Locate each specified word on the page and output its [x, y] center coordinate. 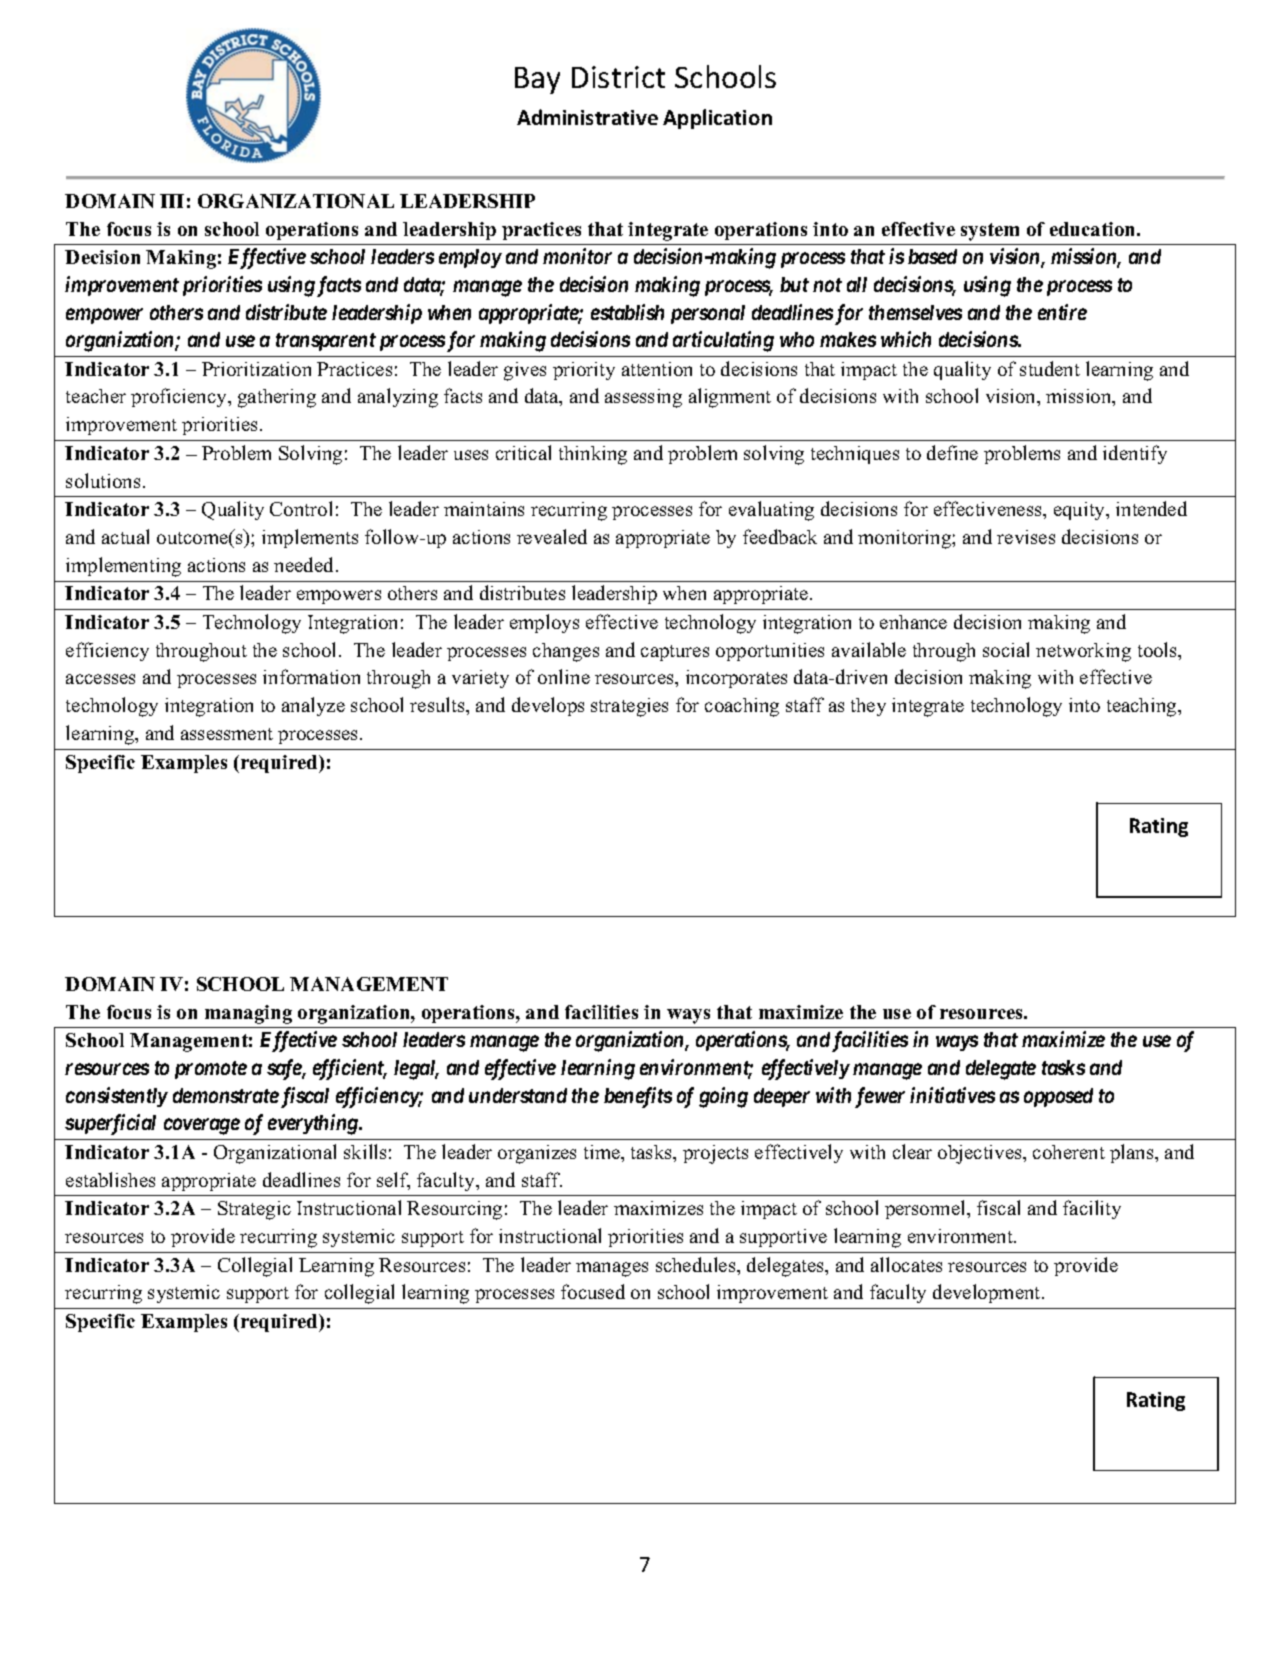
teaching [1143, 707]
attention [657, 369]
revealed [552, 536]
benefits [638, 1097]
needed [305, 564]
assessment [227, 734]
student [1050, 368]
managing [248, 1014]
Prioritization [256, 369]
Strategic [254, 1210]
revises [1026, 537]
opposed [1058, 1097]
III [172, 201]
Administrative [587, 117]
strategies [629, 707]
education [1094, 229]
